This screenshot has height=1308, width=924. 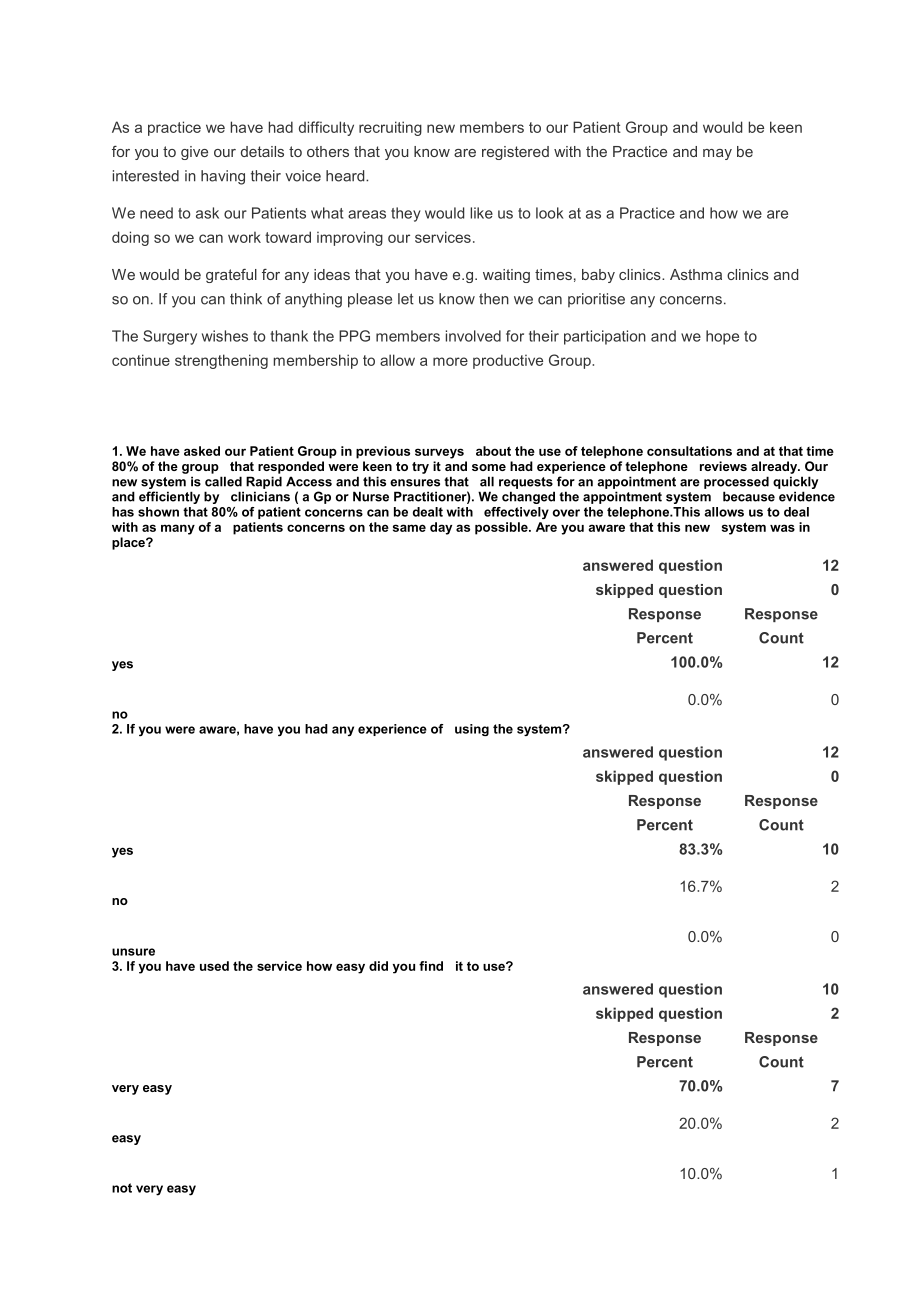 What do you see at coordinates (202, 451) in the screenshot?
I see `asked` at bounding box center [202, 451].
